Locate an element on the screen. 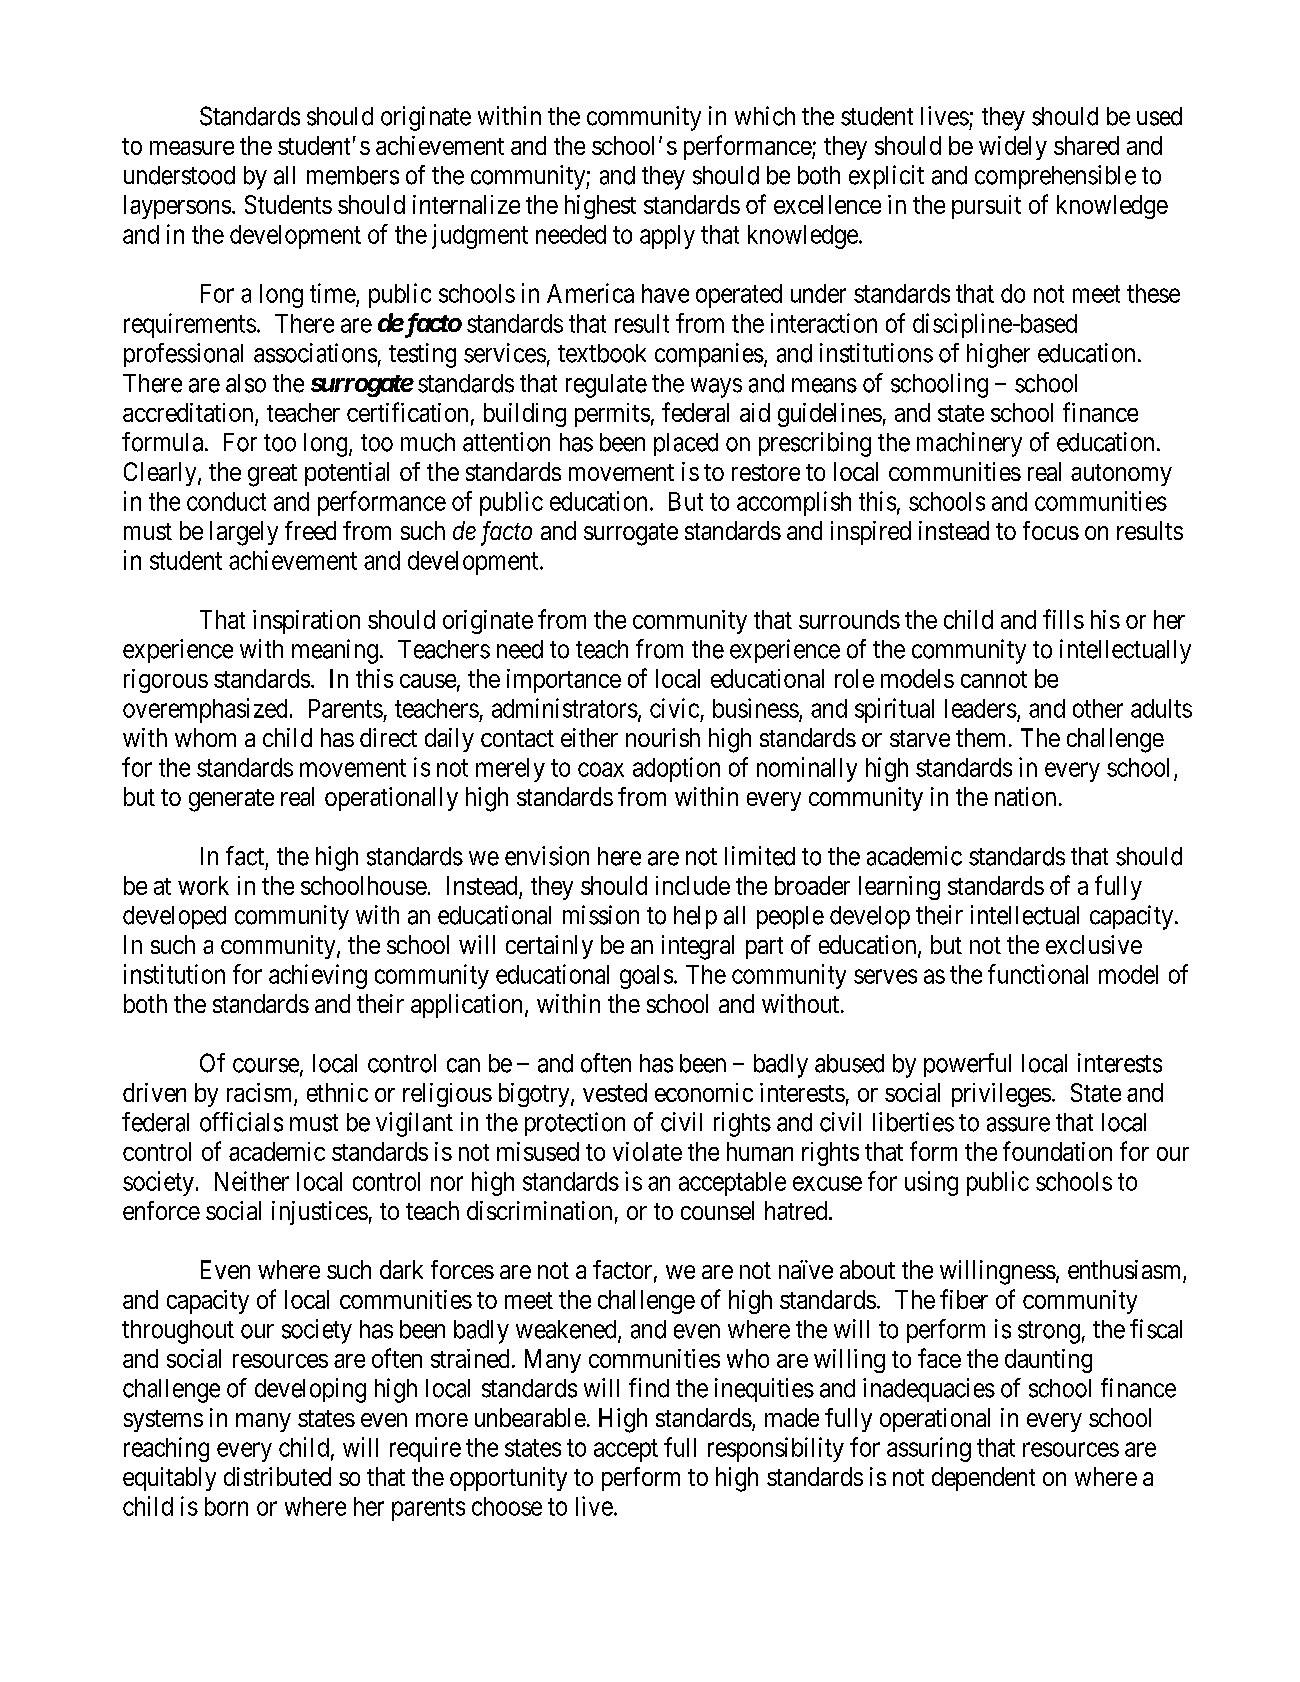 The height and width of the screenshot is (1682, 1300). goals is located at coordinates (646, 977).
